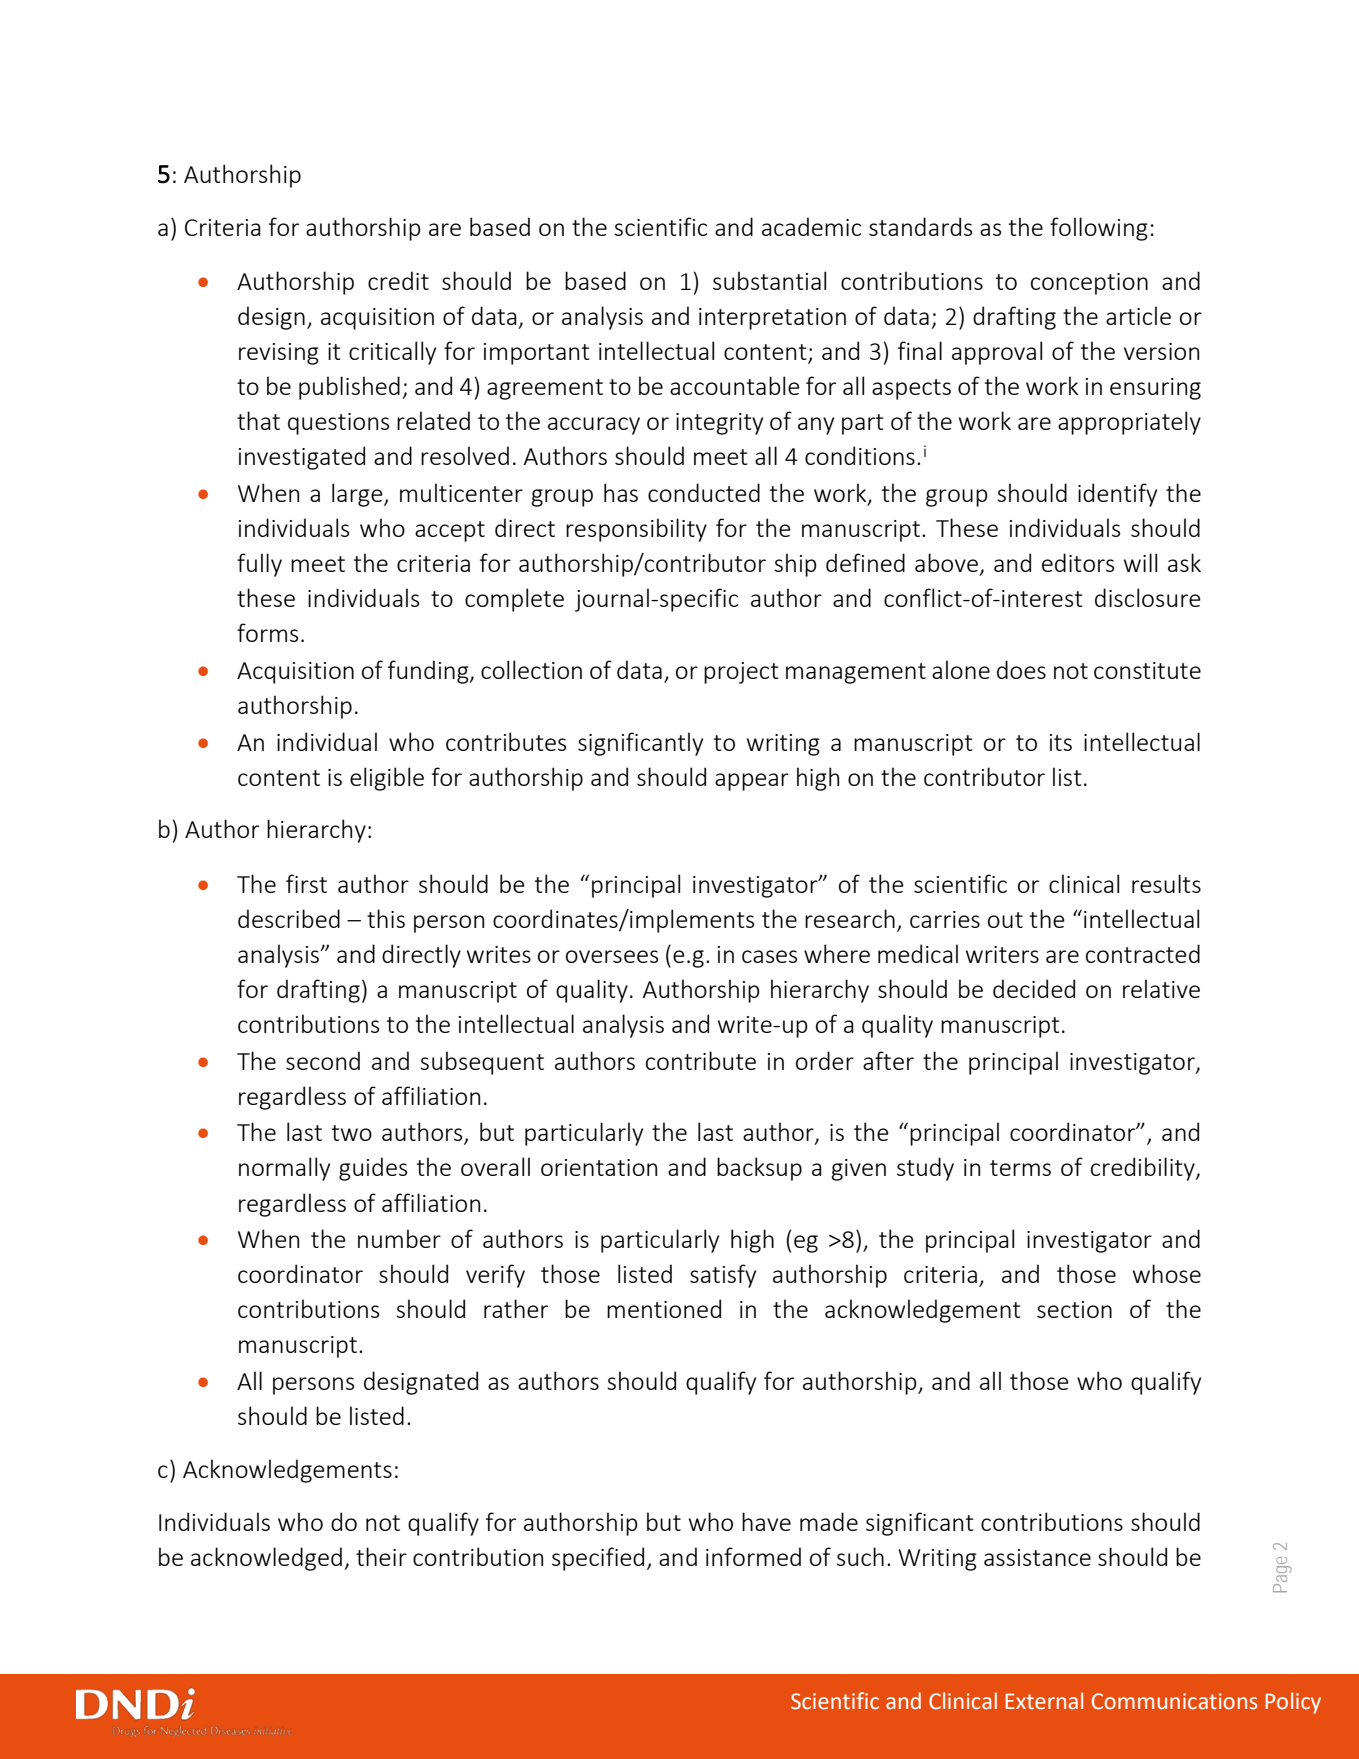 The width and height of the screenshot is (1359, 1759). What do you see at coordinates (1138, 315) in the screenshot?
I see `article` at bounding box center [1138, 315].
